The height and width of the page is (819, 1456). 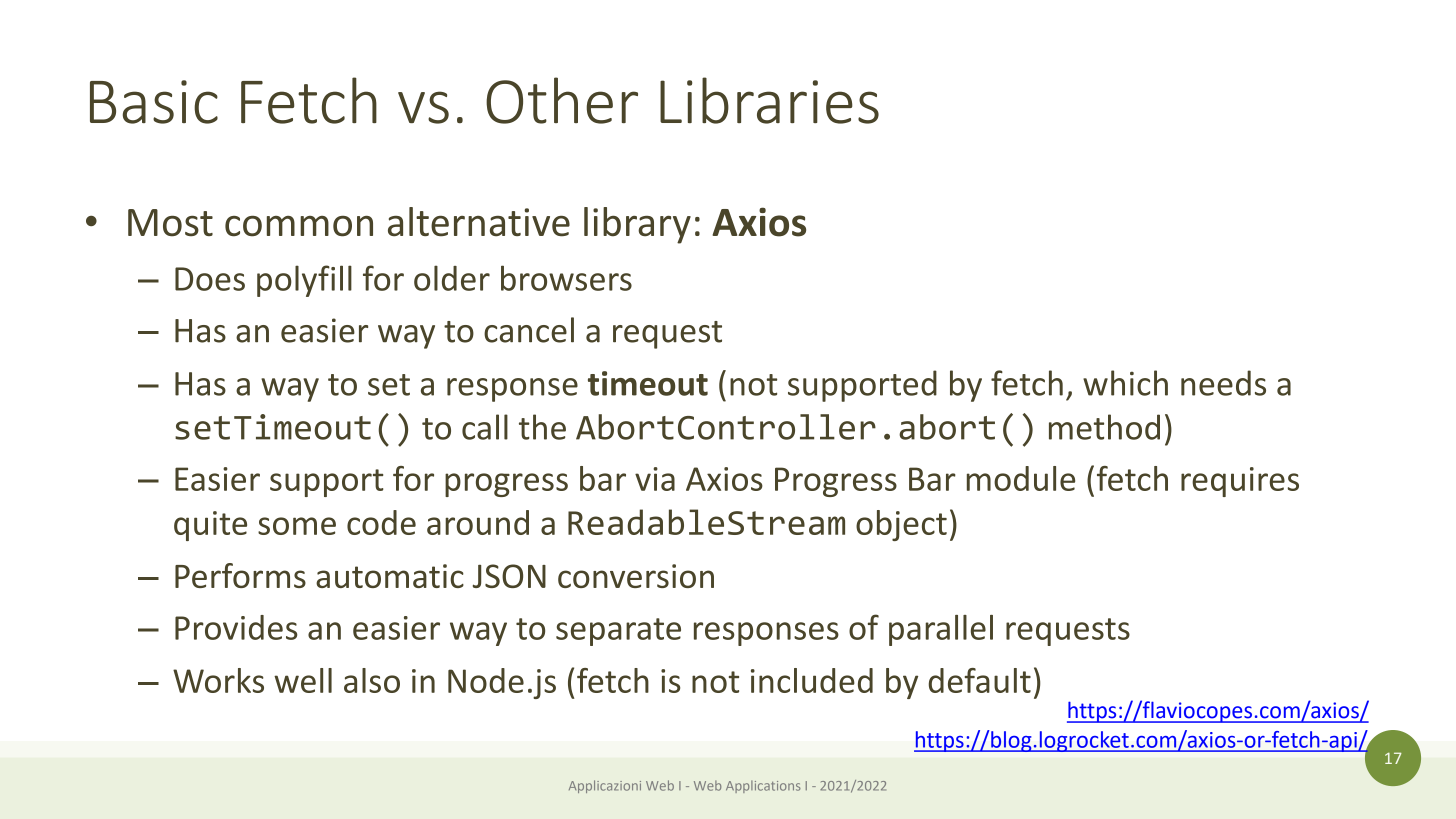 What do you see at coordinates (529, 330) in the page?
I see `cancel` at bounding box center [529, 330].
